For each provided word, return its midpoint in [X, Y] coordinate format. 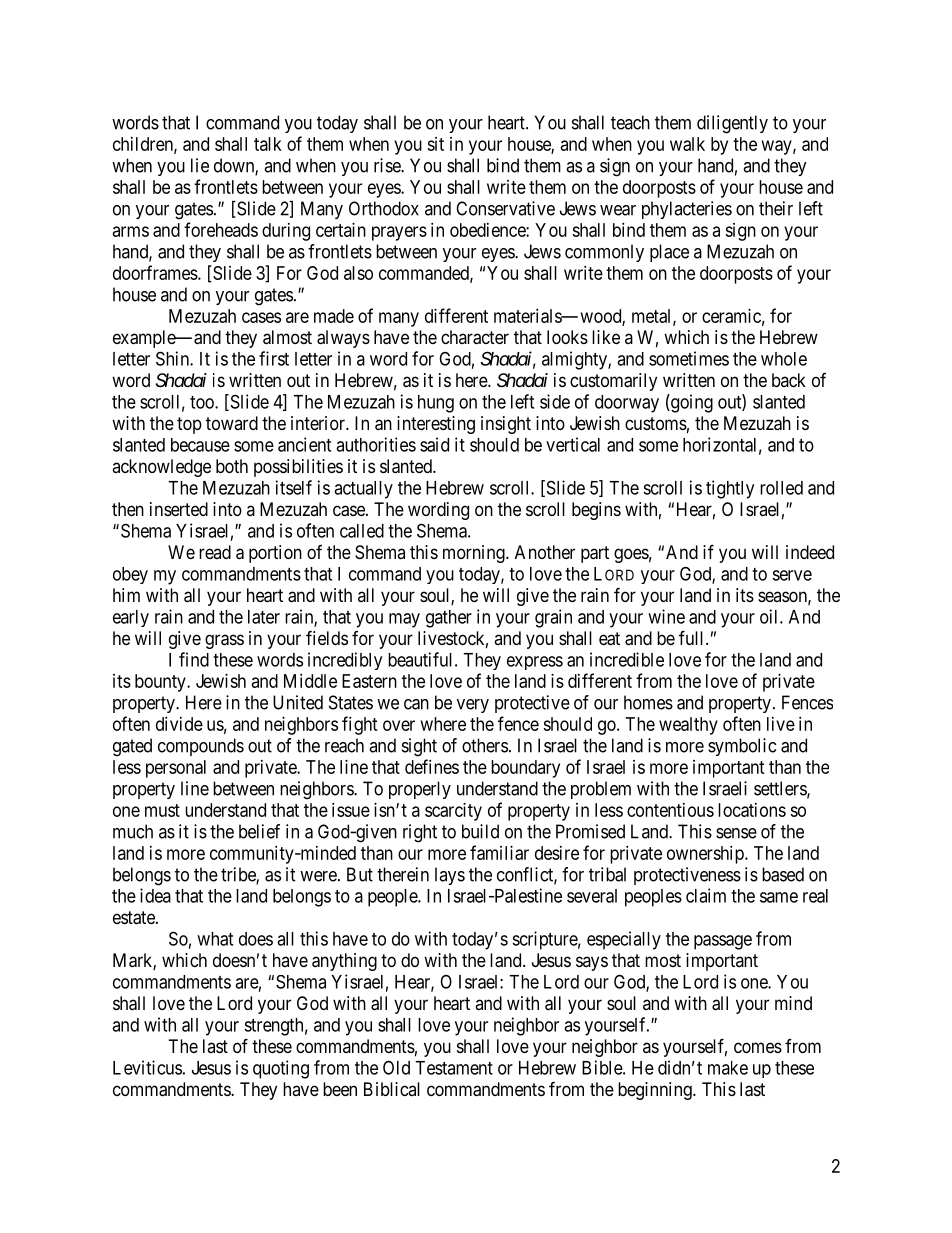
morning [475, 554]
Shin [173, 358]
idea [155, 895]
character [475, 337]
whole [784, 359]
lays [450, 876]
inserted [179, 509]
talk [268, 144]
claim [706, 895]
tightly [730, 489]
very [473, 706]
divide [179, 724]
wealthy [688, 726]
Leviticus [147, 1067]
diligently [732, 124]
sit [435, 144]
